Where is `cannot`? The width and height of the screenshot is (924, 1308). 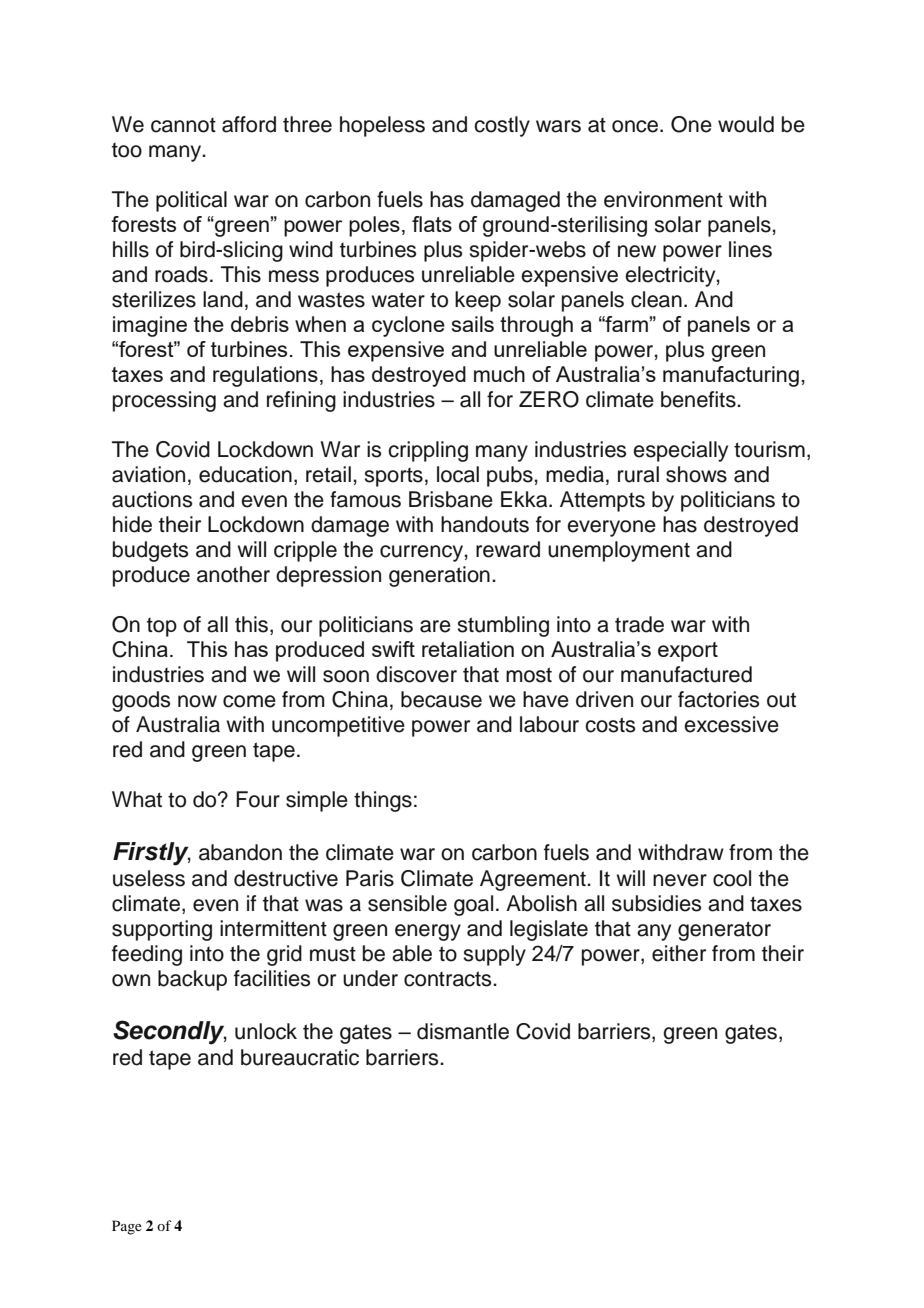
cannot is located at coordinates (183, 125).
